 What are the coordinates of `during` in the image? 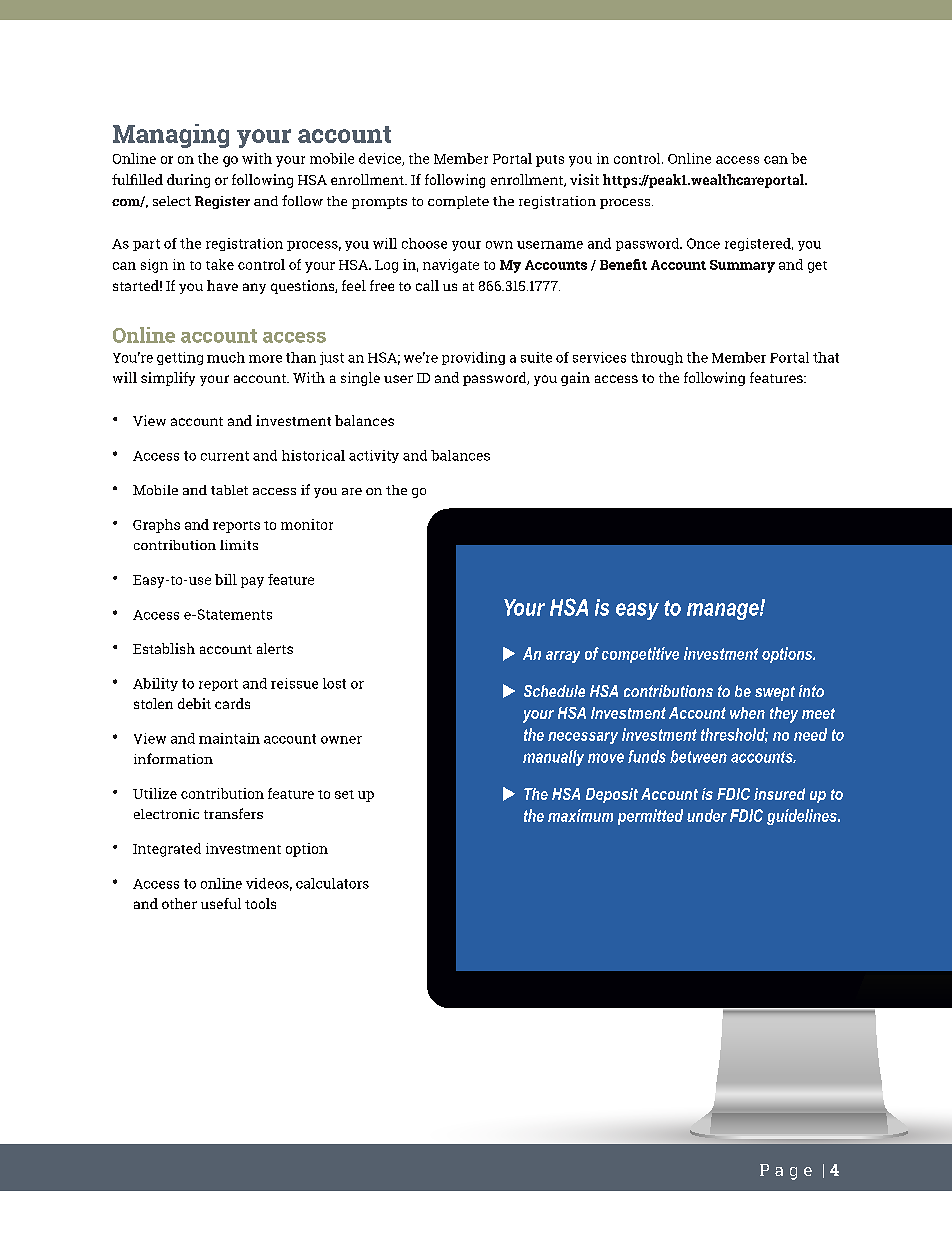 It's located at (188, 181).
